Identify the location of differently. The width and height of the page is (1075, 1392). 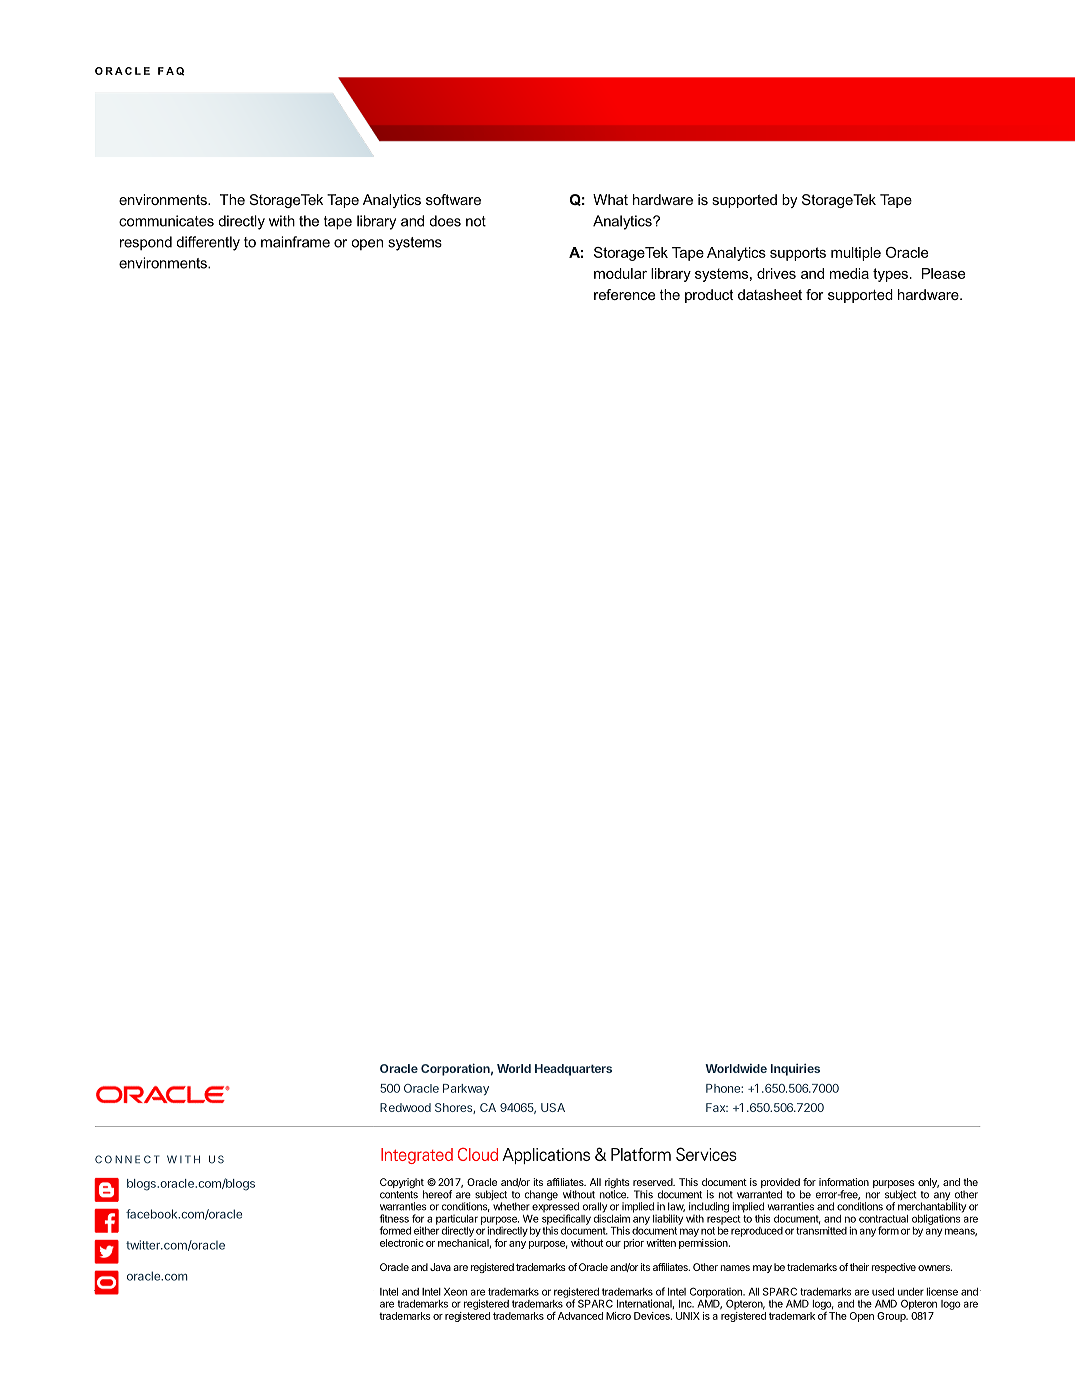
(208, 243).
